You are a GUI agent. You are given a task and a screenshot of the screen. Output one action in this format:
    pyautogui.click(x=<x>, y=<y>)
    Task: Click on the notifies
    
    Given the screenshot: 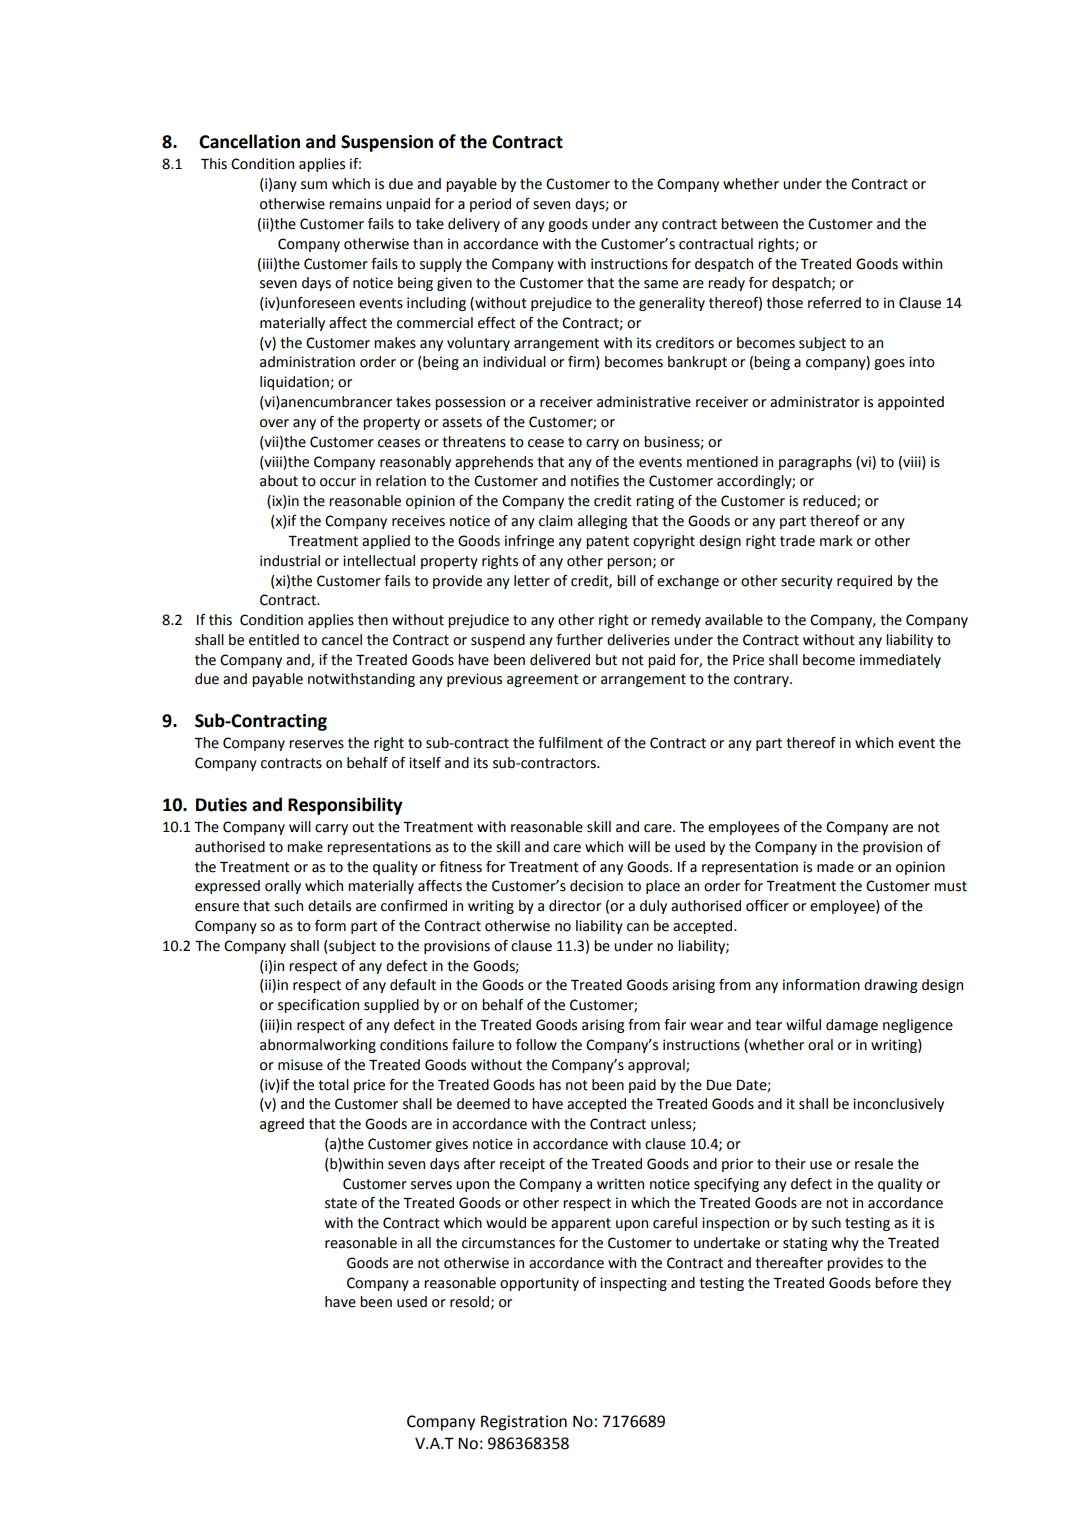 What is the action you would take?
    pyautogui.click(x=595, y=481)
